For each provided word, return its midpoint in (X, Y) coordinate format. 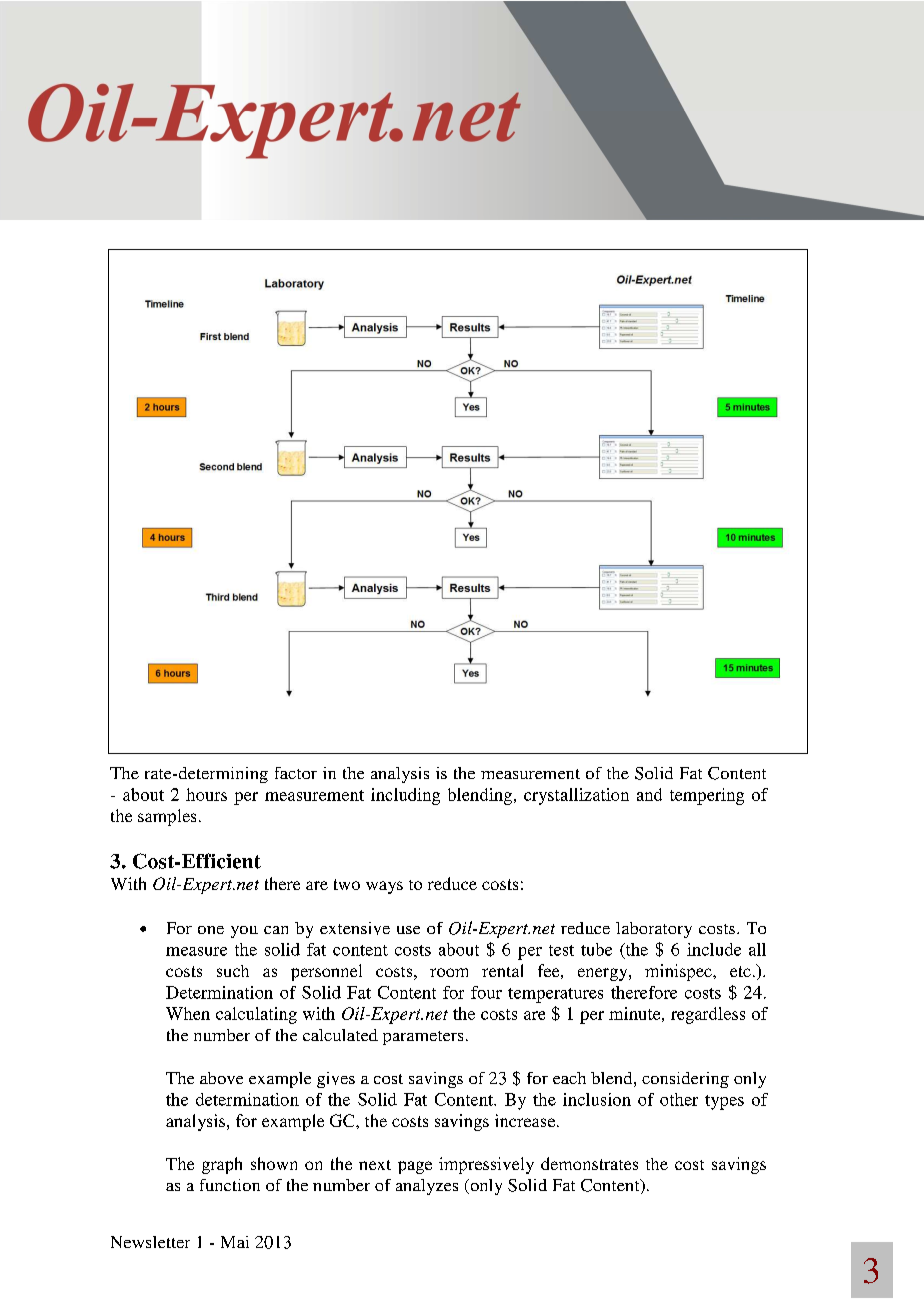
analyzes (427, 1187)
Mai (235, 1242)
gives (336, 1080)
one (211, 930)
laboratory (654, 930)
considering (685, 1080)
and (649, 794)
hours (206, 794)
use (408, 930)
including (405, 796)
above (221, 1078)
